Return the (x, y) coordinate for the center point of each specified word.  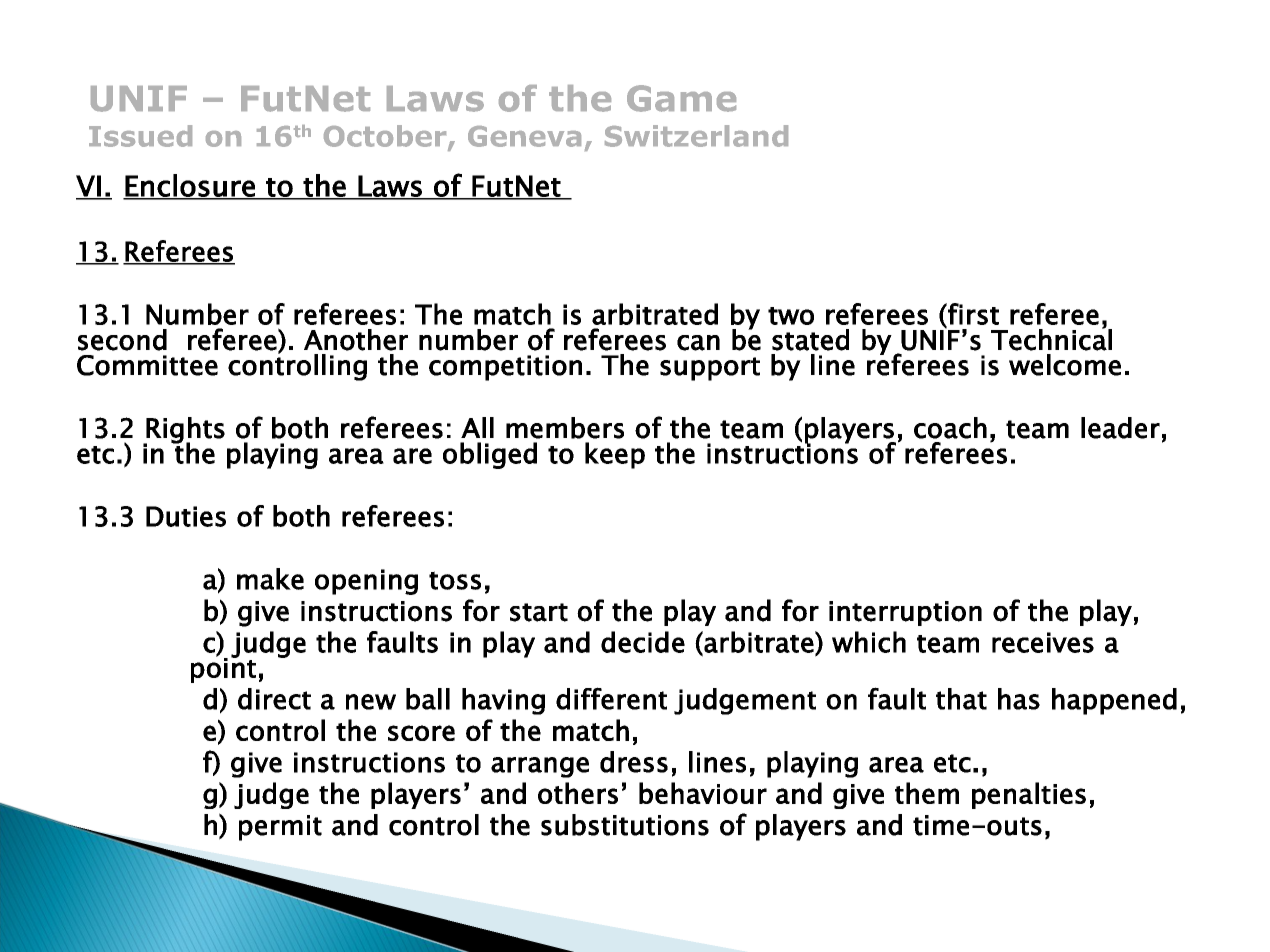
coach (950, 428)
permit (280, 828)
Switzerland (696, 136)
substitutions (625, 825)
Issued (140, 136)
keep (615, 455)
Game (681, 98)
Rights (184, 431)
